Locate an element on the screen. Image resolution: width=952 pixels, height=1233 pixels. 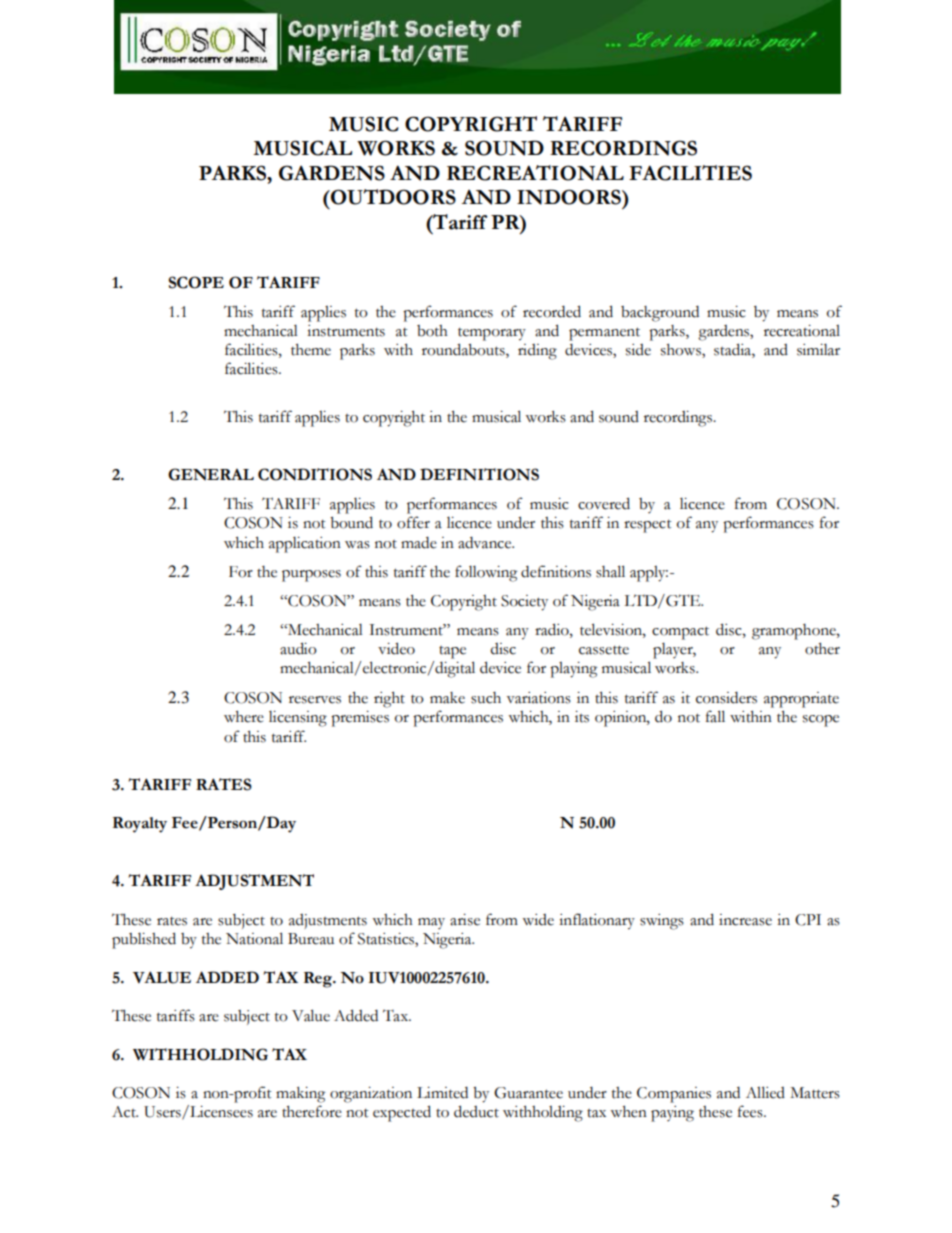
making is located at coordinates (300, 1095).
